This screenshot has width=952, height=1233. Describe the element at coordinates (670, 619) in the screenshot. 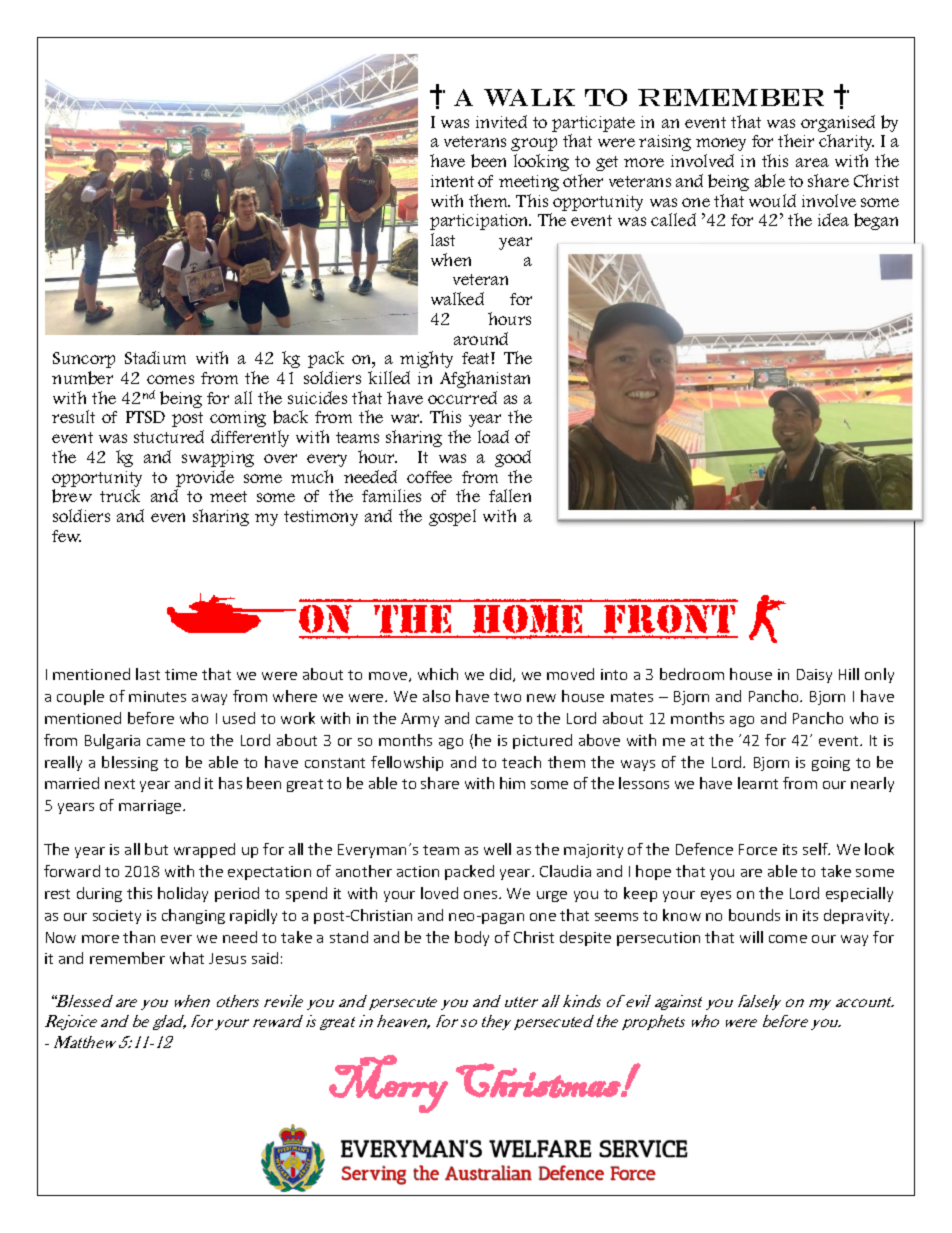

I see `Front` at that location.
